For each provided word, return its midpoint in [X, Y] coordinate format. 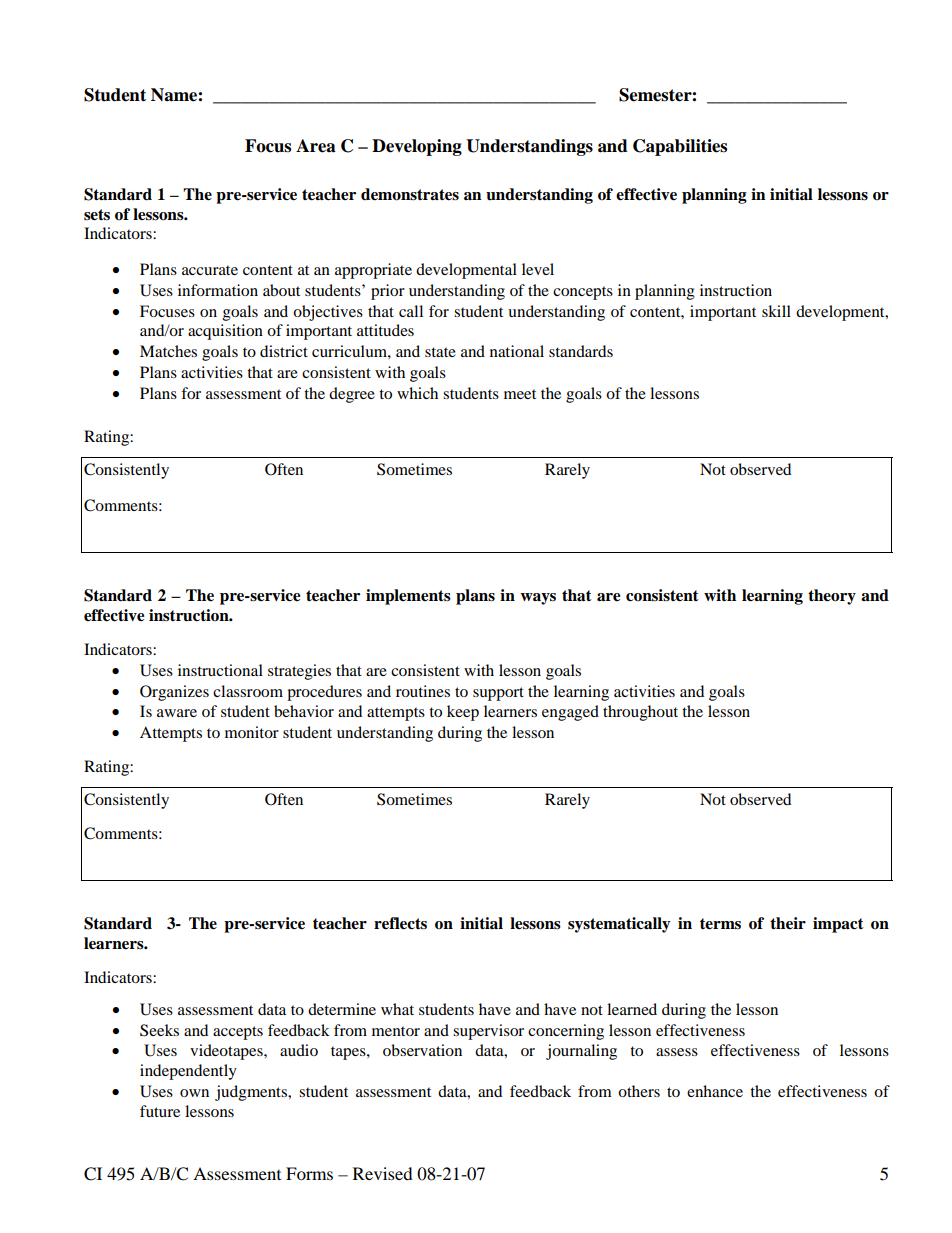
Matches [168, 351]
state [440, 352]
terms [720, 924]
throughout [640, 713]
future [160, 1111]
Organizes [174, 693]
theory [832, 597]
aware [177, 713]
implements [408, 597]
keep [463, 713]
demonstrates [410, 194]
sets [97, 215]
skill [776, 311]
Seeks [159, 1030]
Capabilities [680, 147]
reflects [400, 923]
